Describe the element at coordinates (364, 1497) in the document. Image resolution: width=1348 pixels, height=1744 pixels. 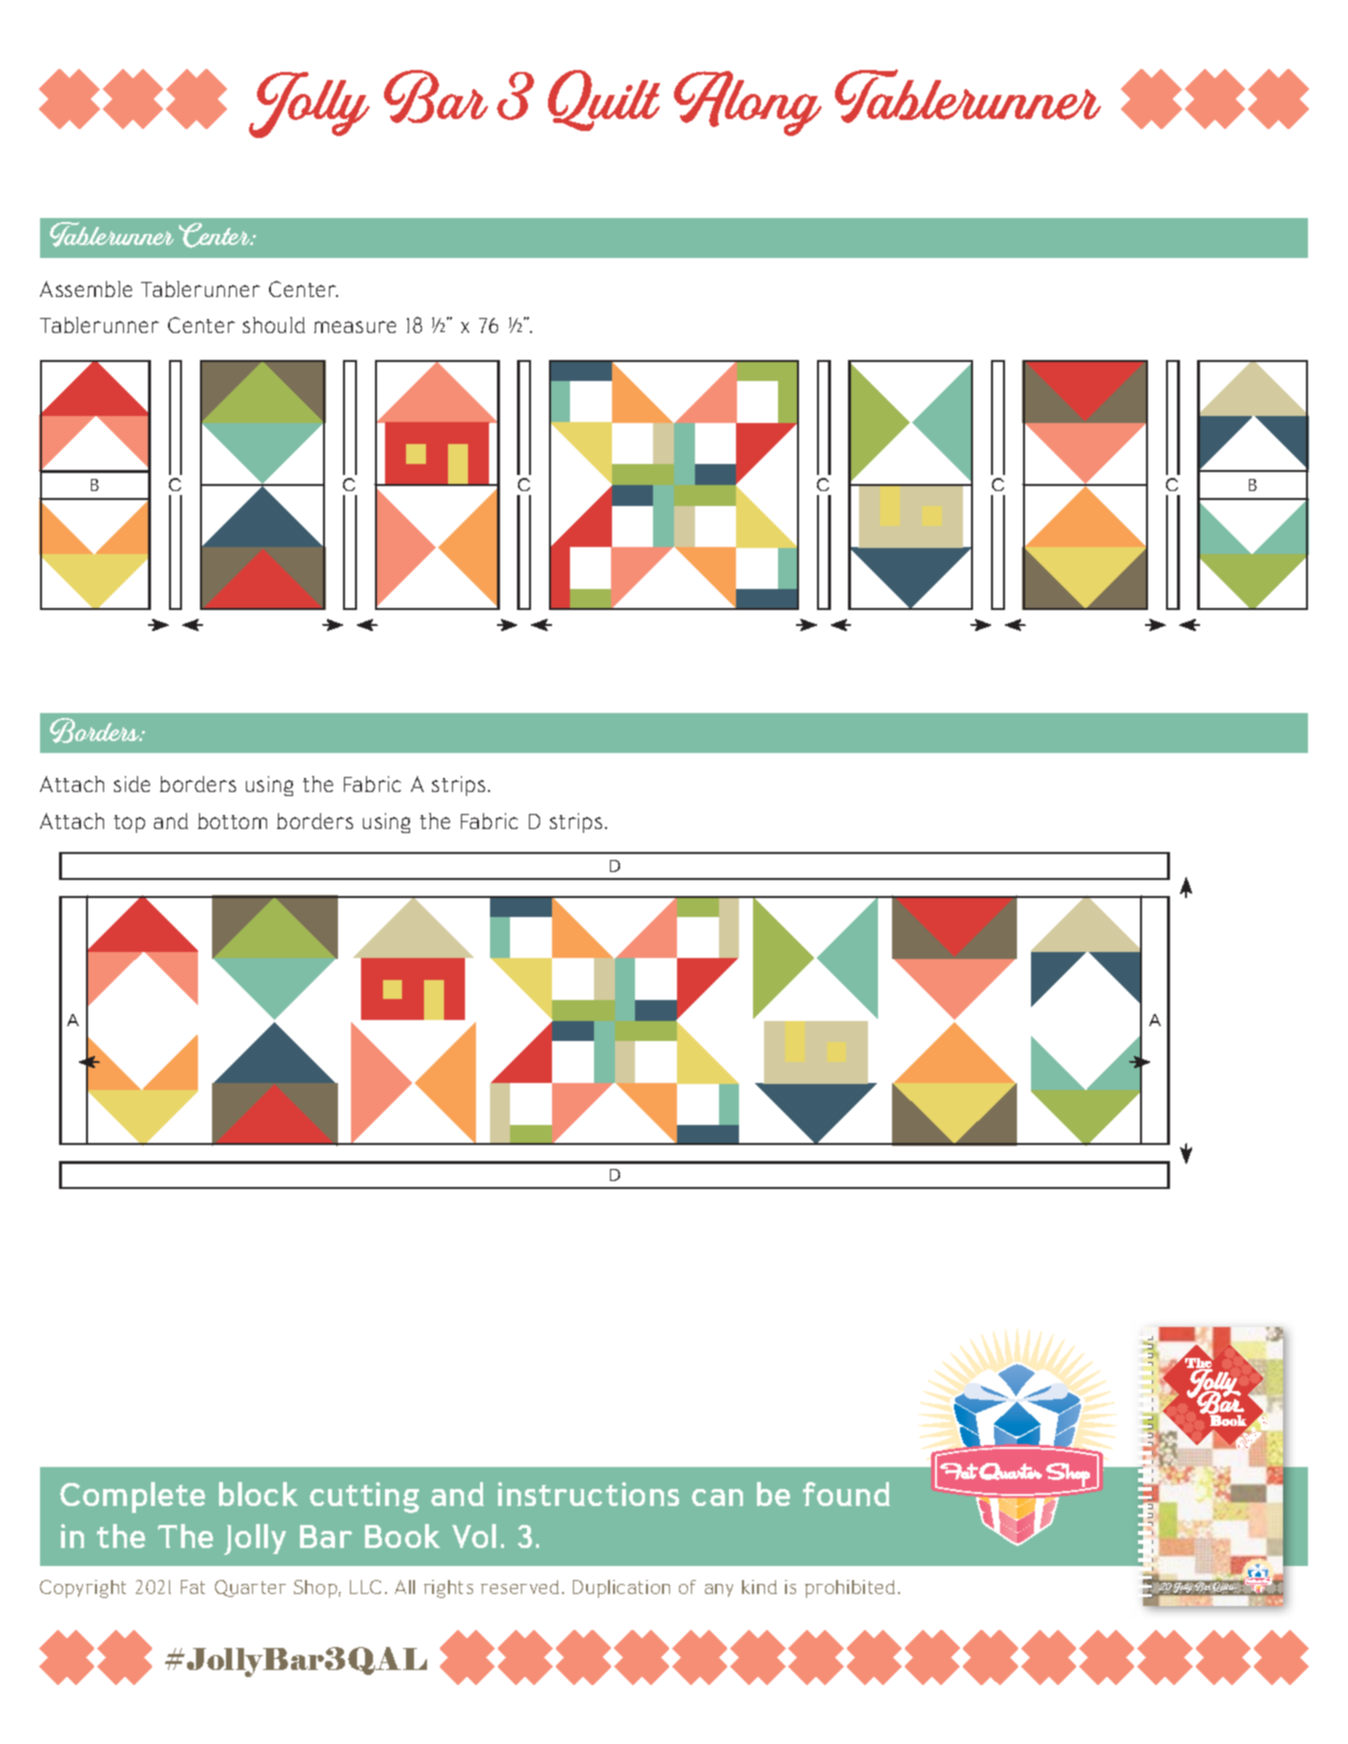
I see `cutting` at that location.
